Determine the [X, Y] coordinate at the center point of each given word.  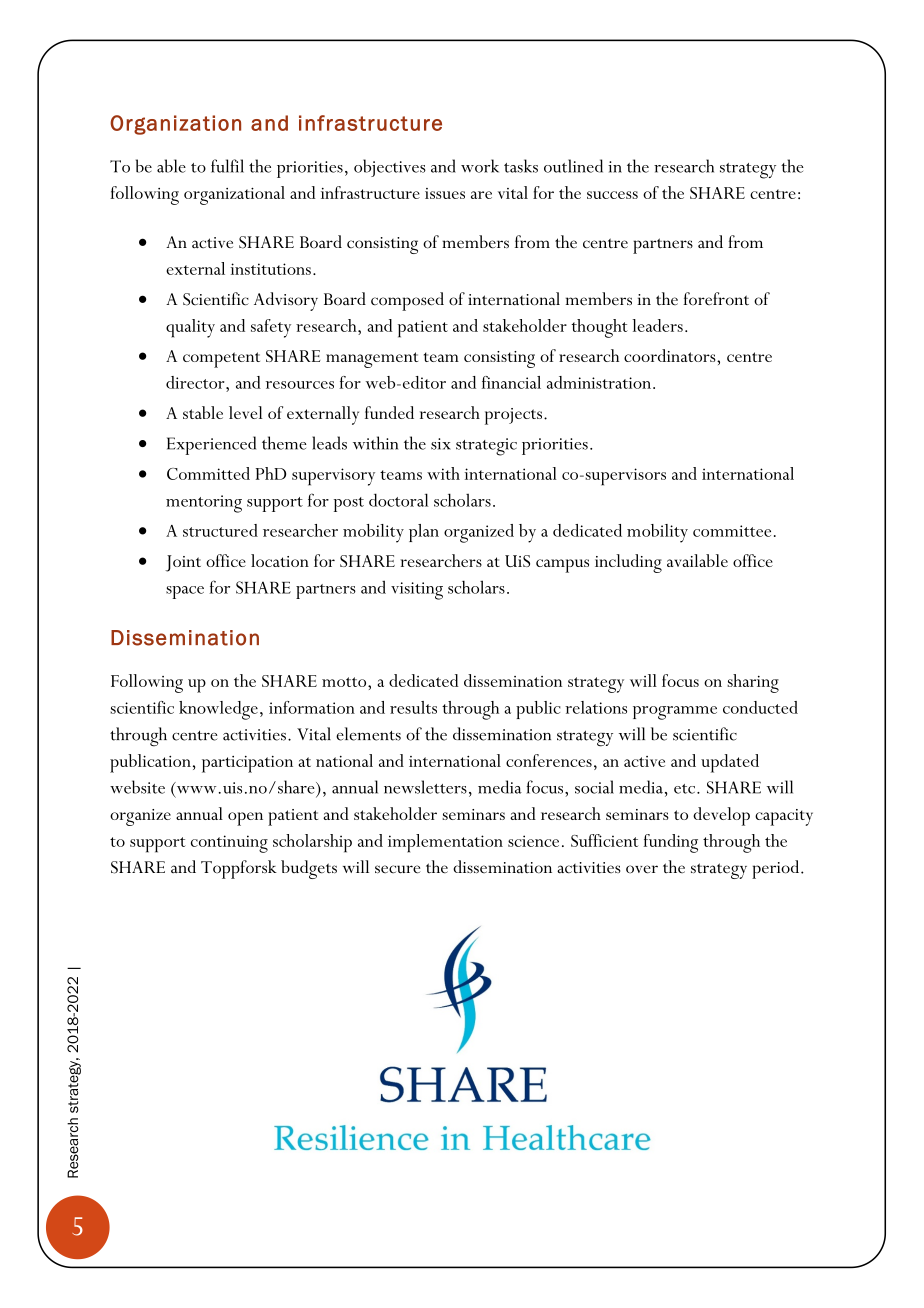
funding [670, 843]
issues [445, 193]
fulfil [227, 166]
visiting [417, 591]
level [246, 412]
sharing [753, 683]
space [185, 592]
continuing [229, 844]
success [612, 195]
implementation [445, 843]
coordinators [671, 355]
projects [513, 416]
